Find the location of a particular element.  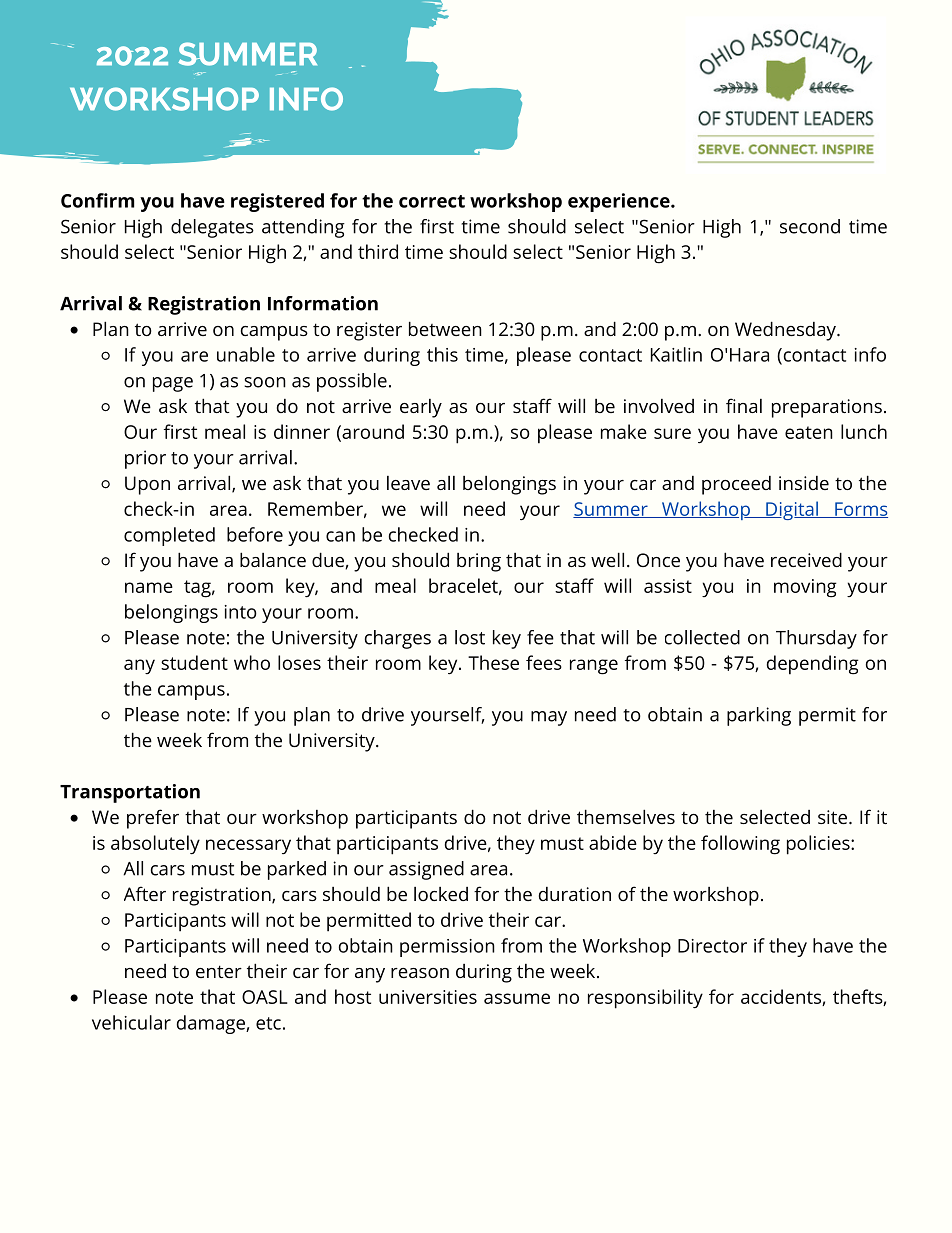

accidents is located at coordinates (782, 997).
